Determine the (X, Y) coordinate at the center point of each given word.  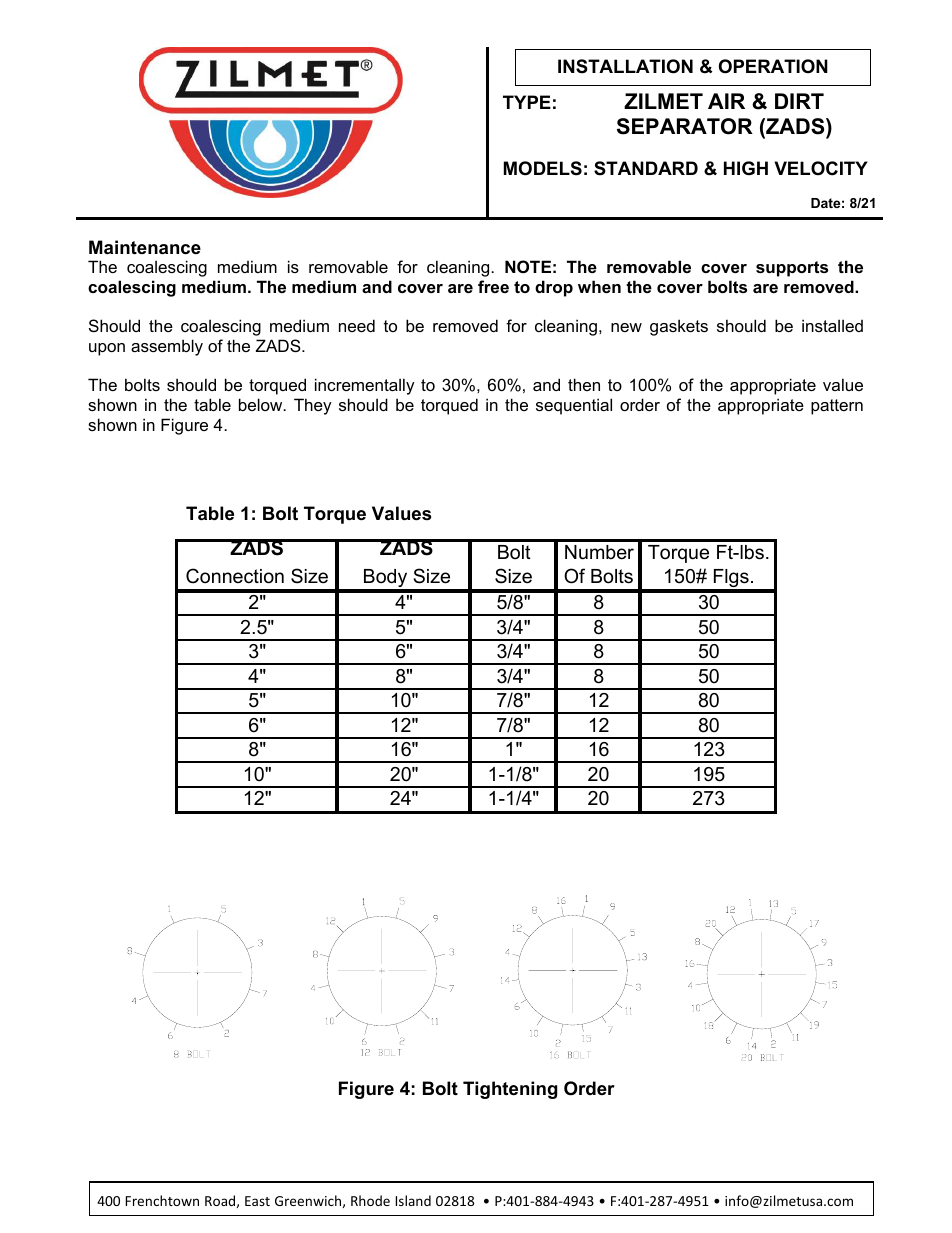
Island (413, 1200)
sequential (574, 406)
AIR (726, 101)
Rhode (370, 1200)
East (257, 1201)
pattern (837, 407)
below (262, 404)
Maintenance (145, 247)
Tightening (510, 1090)
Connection (235, 576)
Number (599, 552)
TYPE (527, 102)
